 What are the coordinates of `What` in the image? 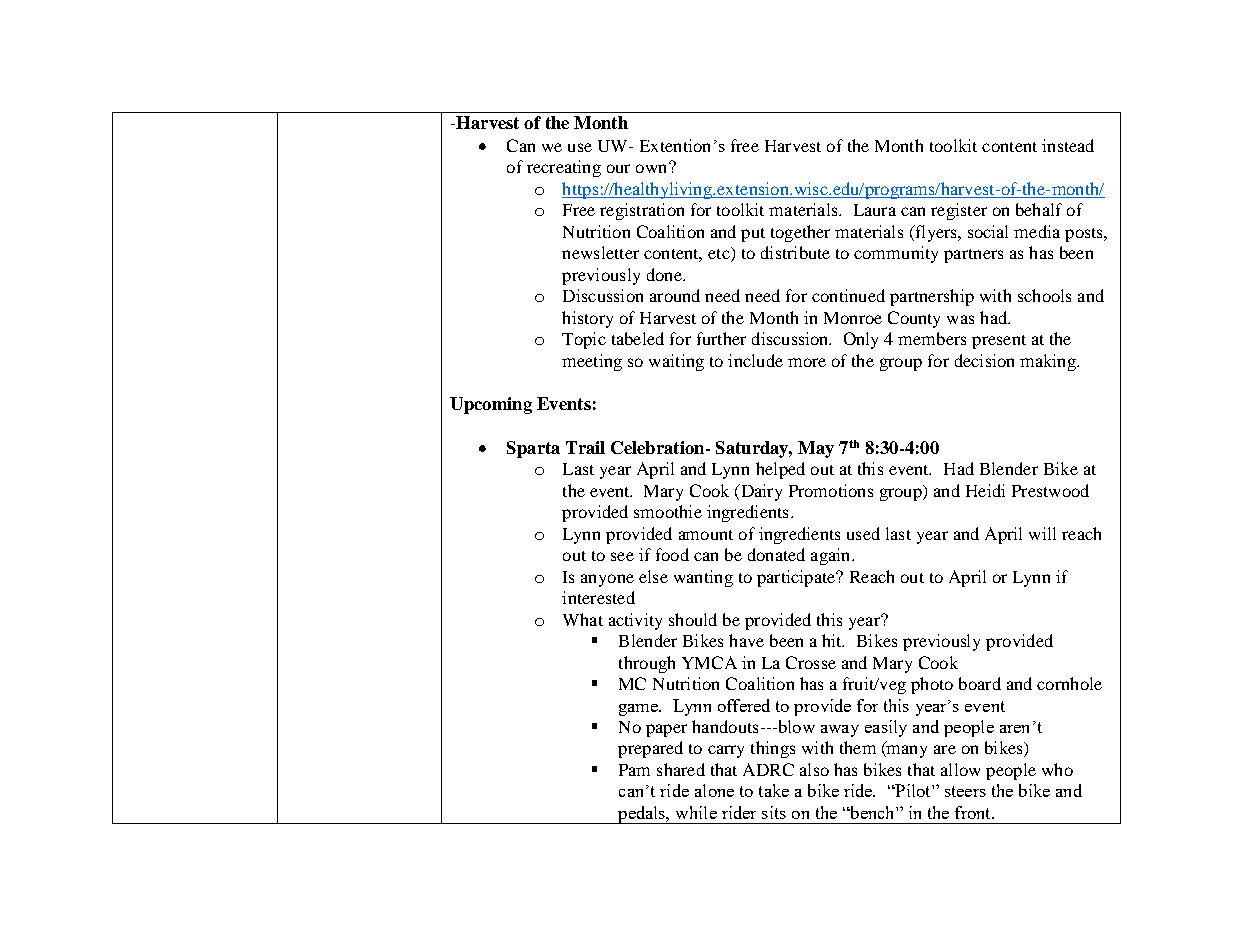 It's located at (583, 619).
